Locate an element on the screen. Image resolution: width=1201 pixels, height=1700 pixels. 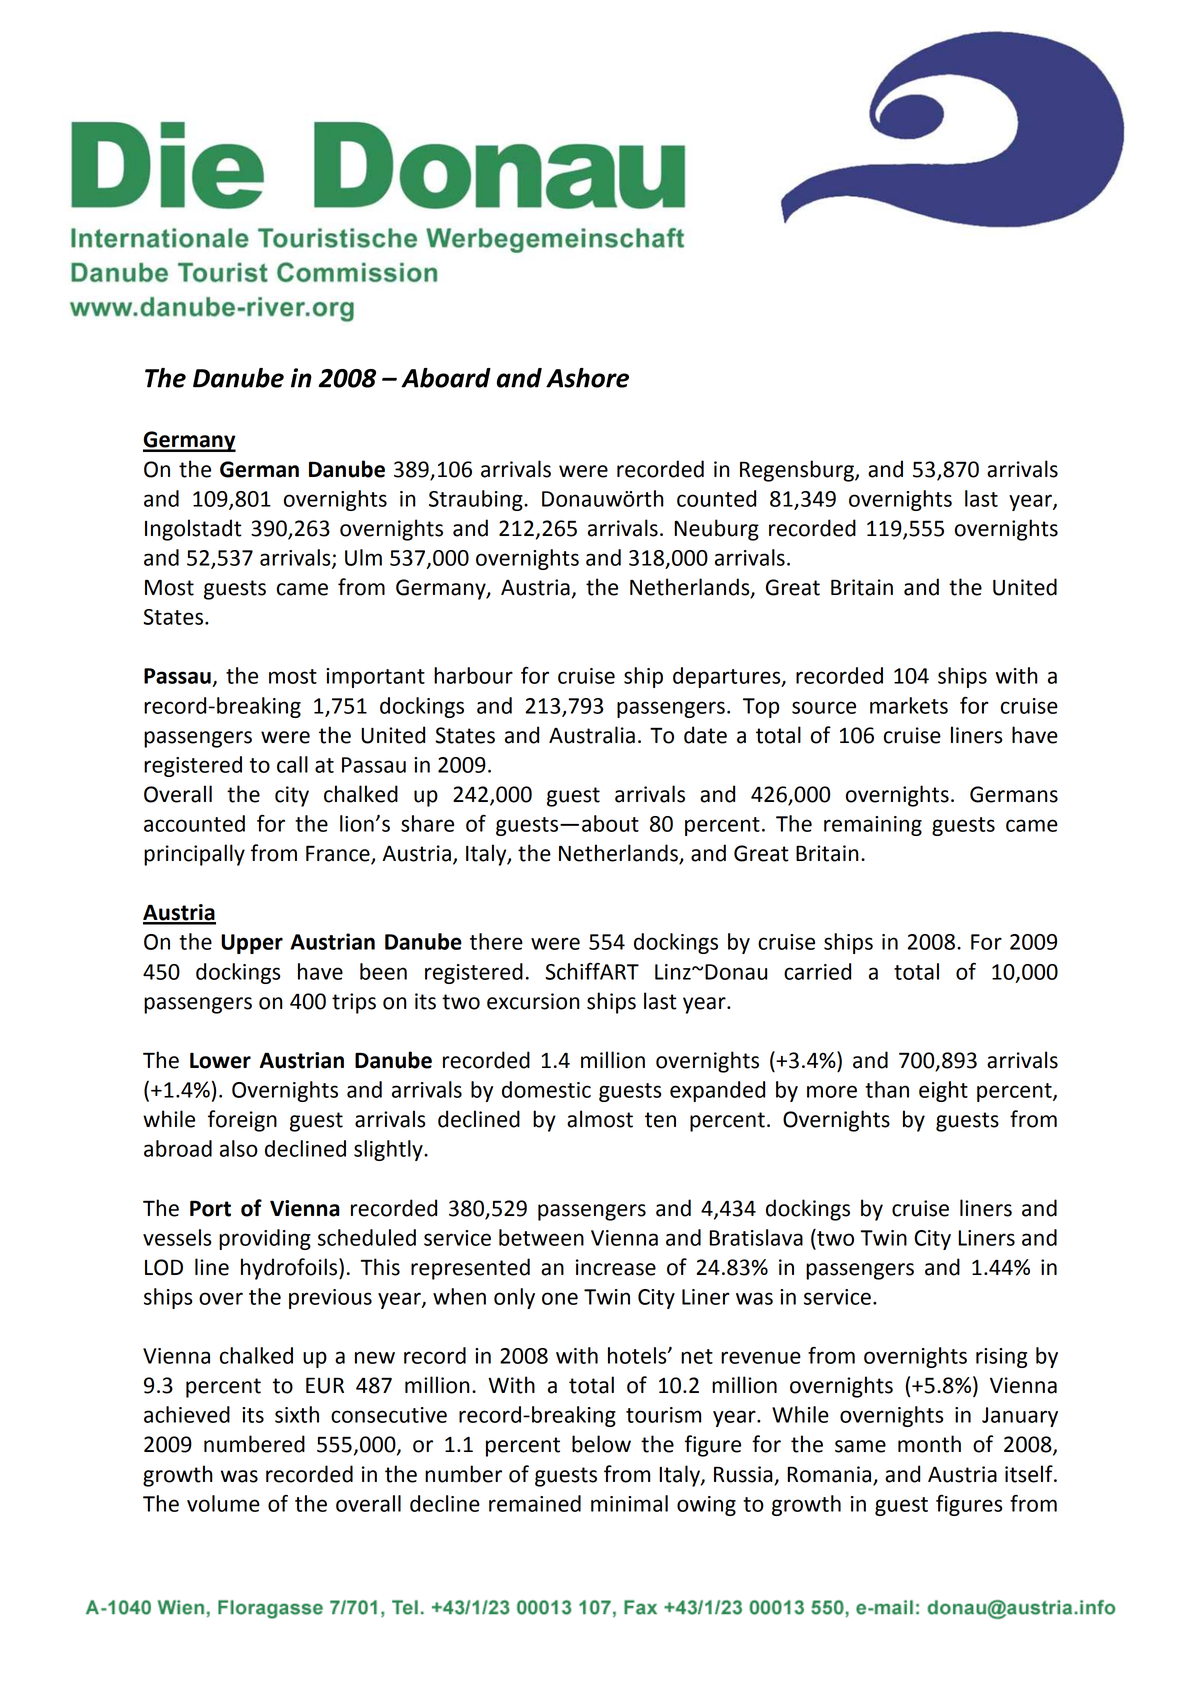
eight is located at coordinates (943, 1091).
